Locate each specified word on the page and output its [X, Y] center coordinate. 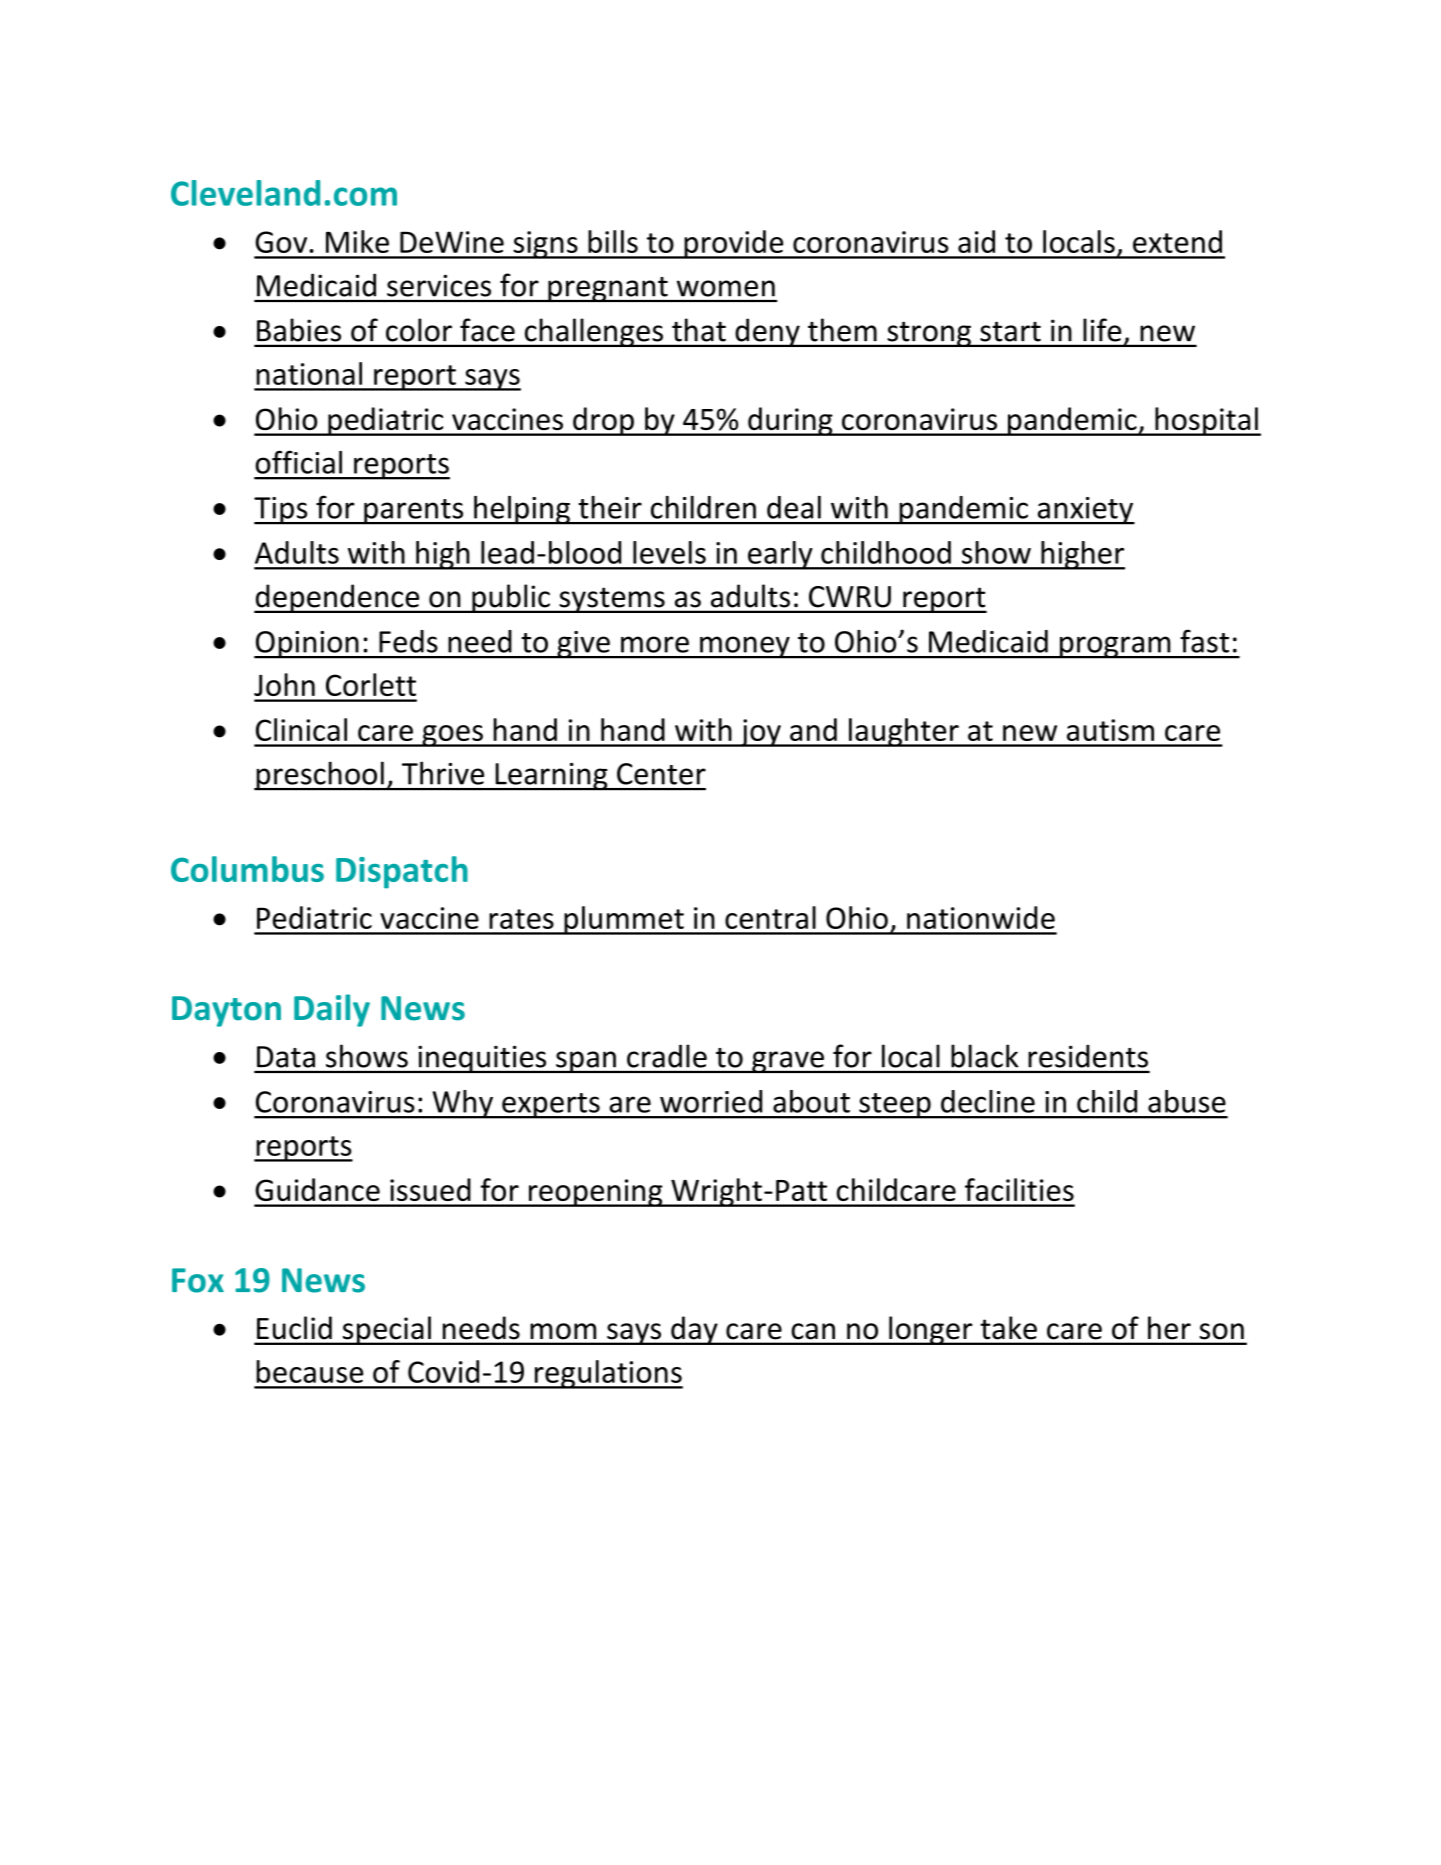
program [1115, 647]
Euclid [294, 1327]
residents [1088, 1056]
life [1102, 330]
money [745, 647]
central [770, 917]
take [1009, 1327]
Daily [332, 1010]
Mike [357, 241]
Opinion [307, 645]
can [813, 1331]
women [726, 288]
